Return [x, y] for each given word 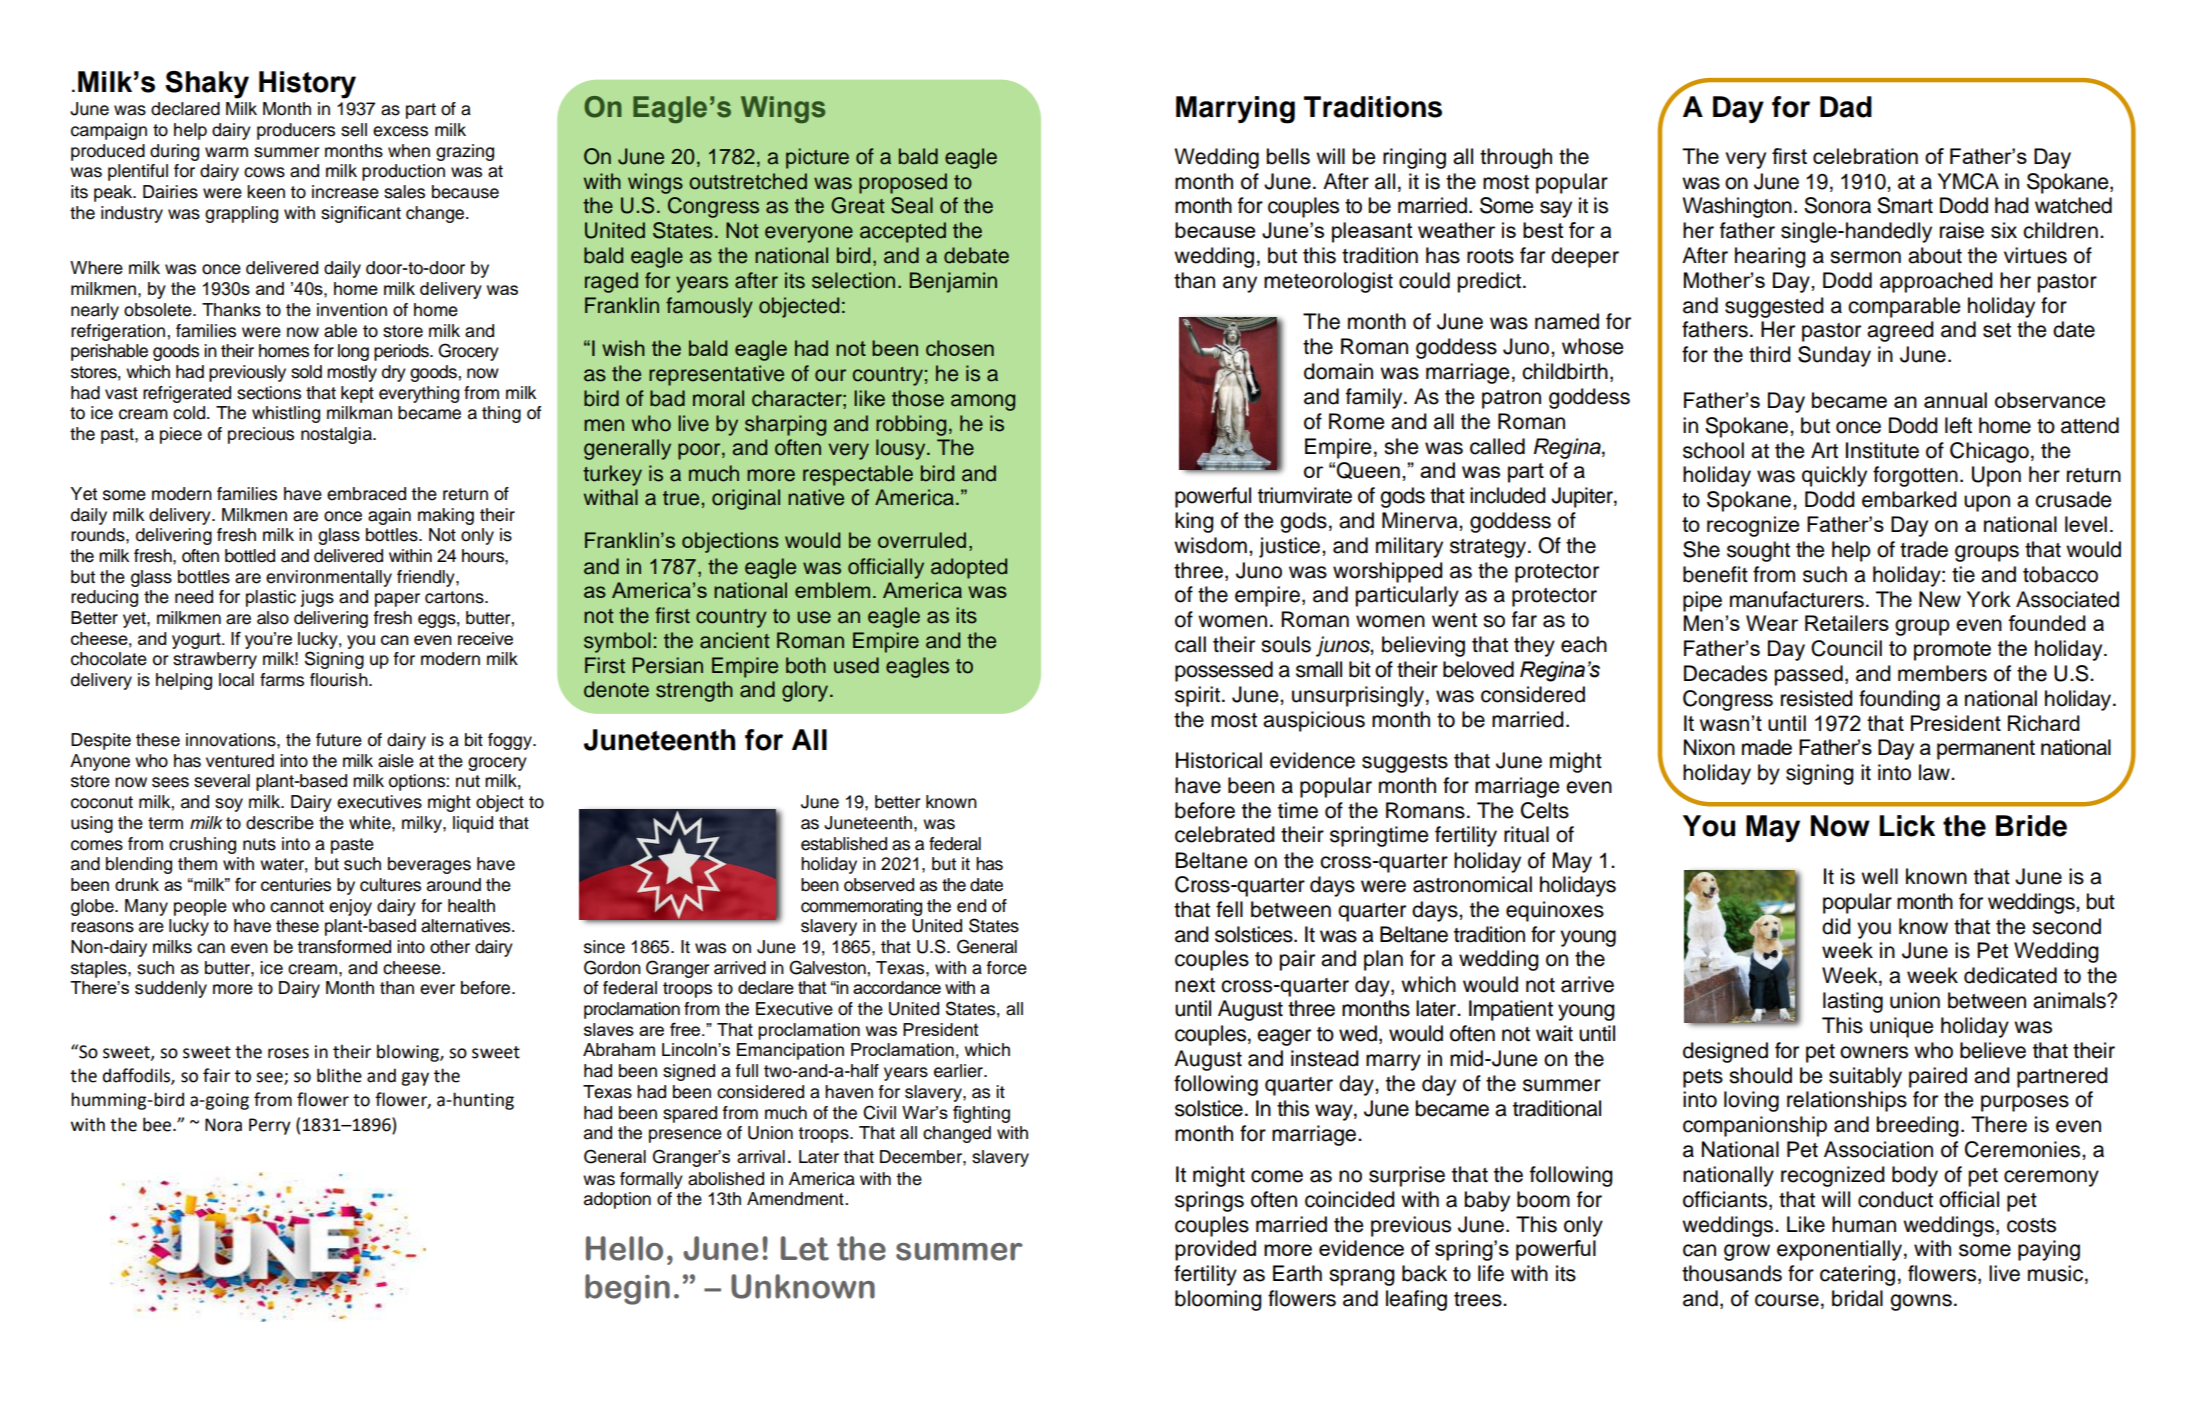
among [983, 402]
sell [354, 130]
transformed [344, 947]
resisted [1817, 698]
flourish [340, 680]
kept [357, 394]
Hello [624, 1248]
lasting [1853, 1002]
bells [1288, 156]
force [1007, 968]
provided [1215, 1250]
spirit [1199, 696]
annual [1955, 400]
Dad [1846, 107]
